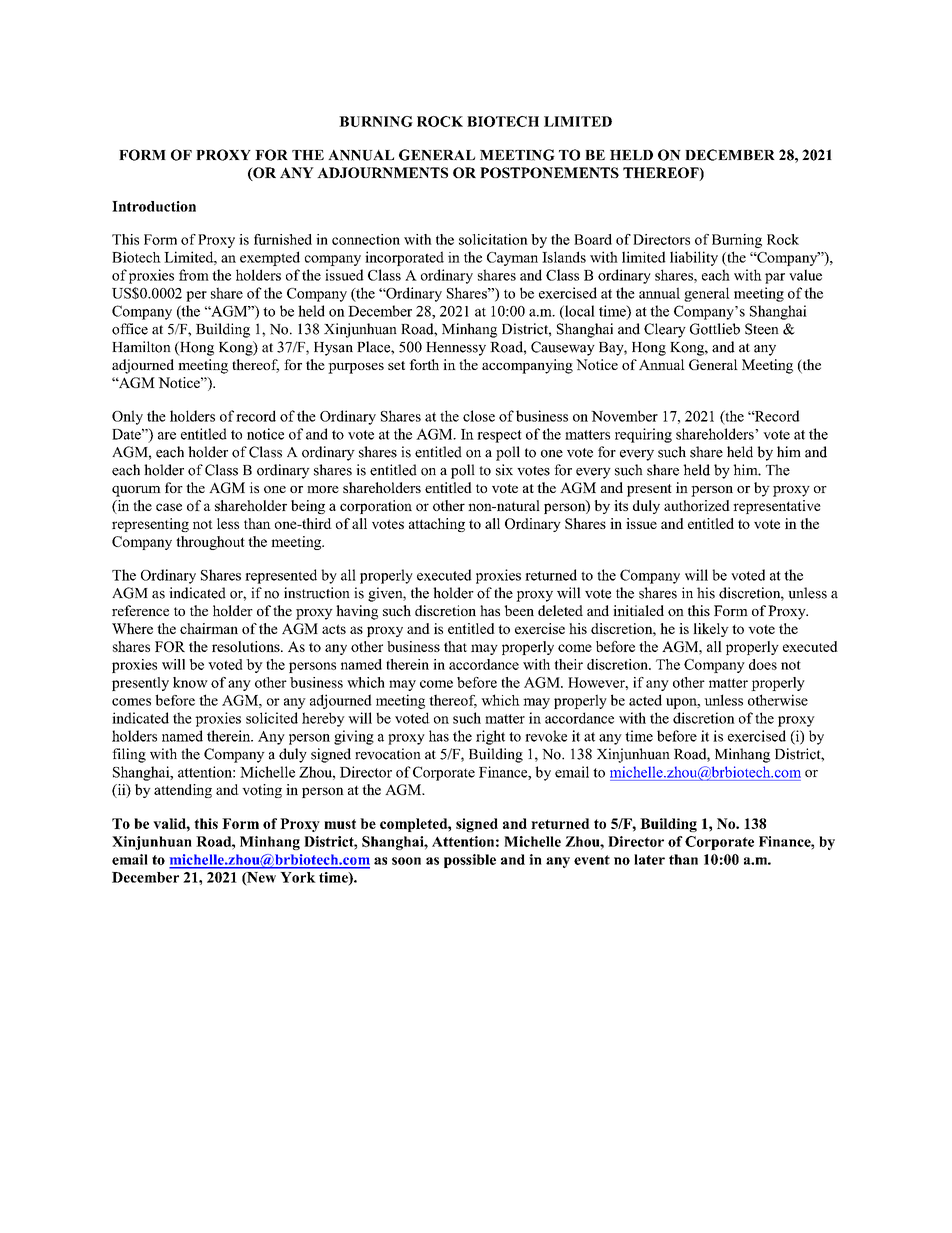  I want to click on six, so click(504, 470).
